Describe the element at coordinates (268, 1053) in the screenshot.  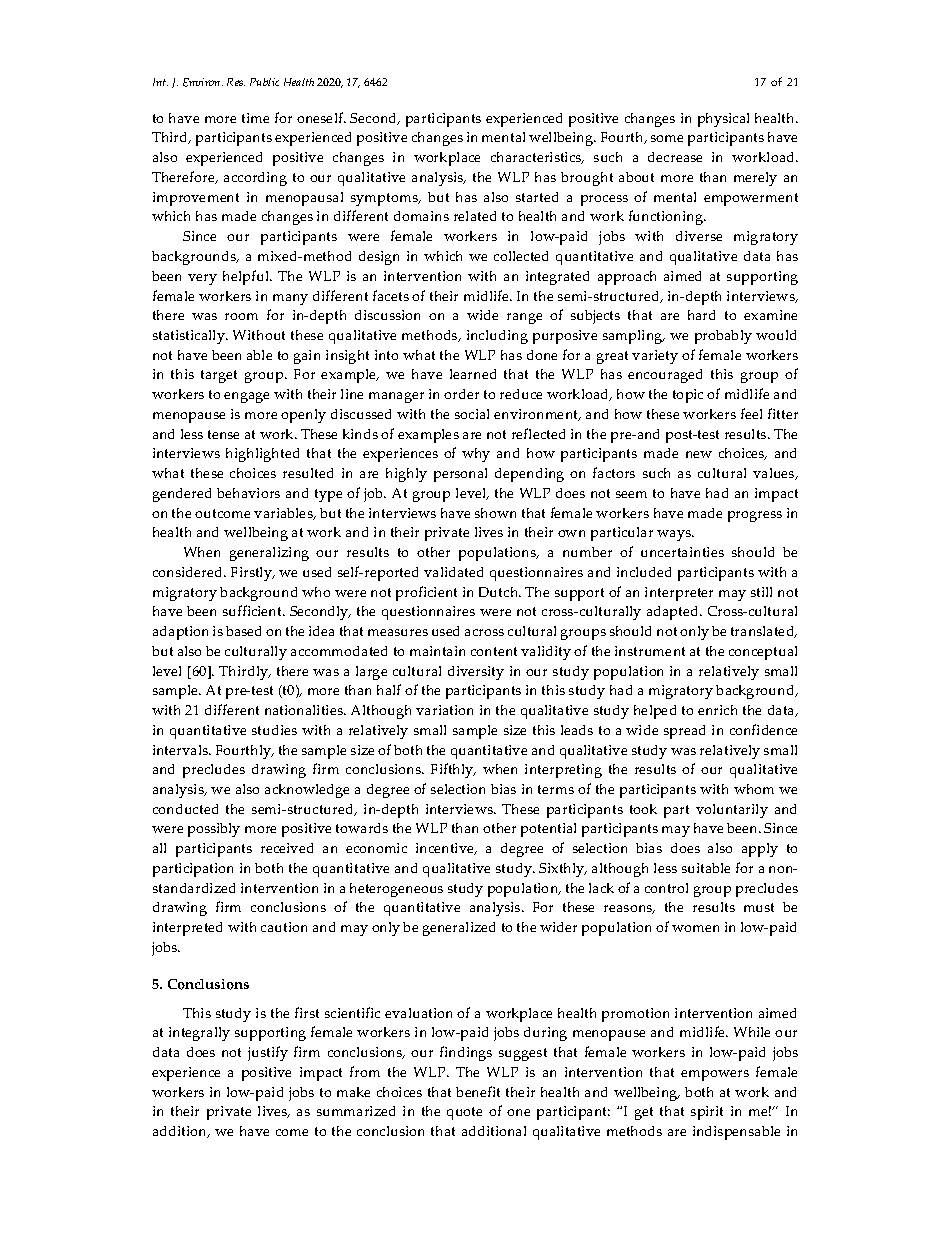
I see `justify` at that location.
